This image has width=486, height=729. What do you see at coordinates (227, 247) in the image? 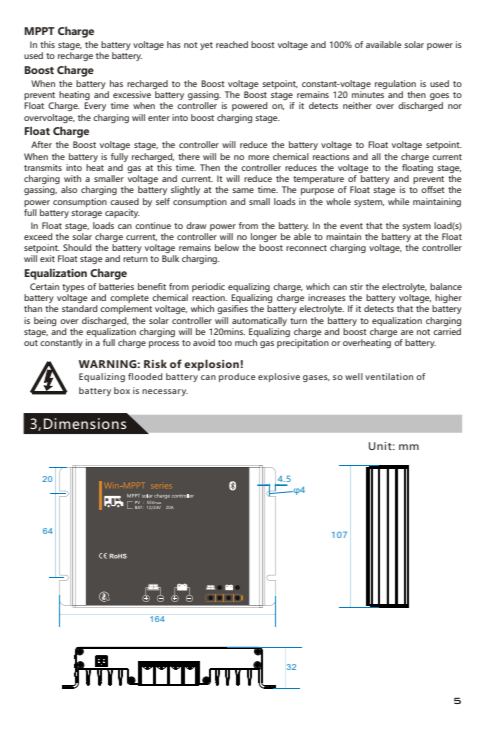
I see `below` at bounding box center [227, 247].
